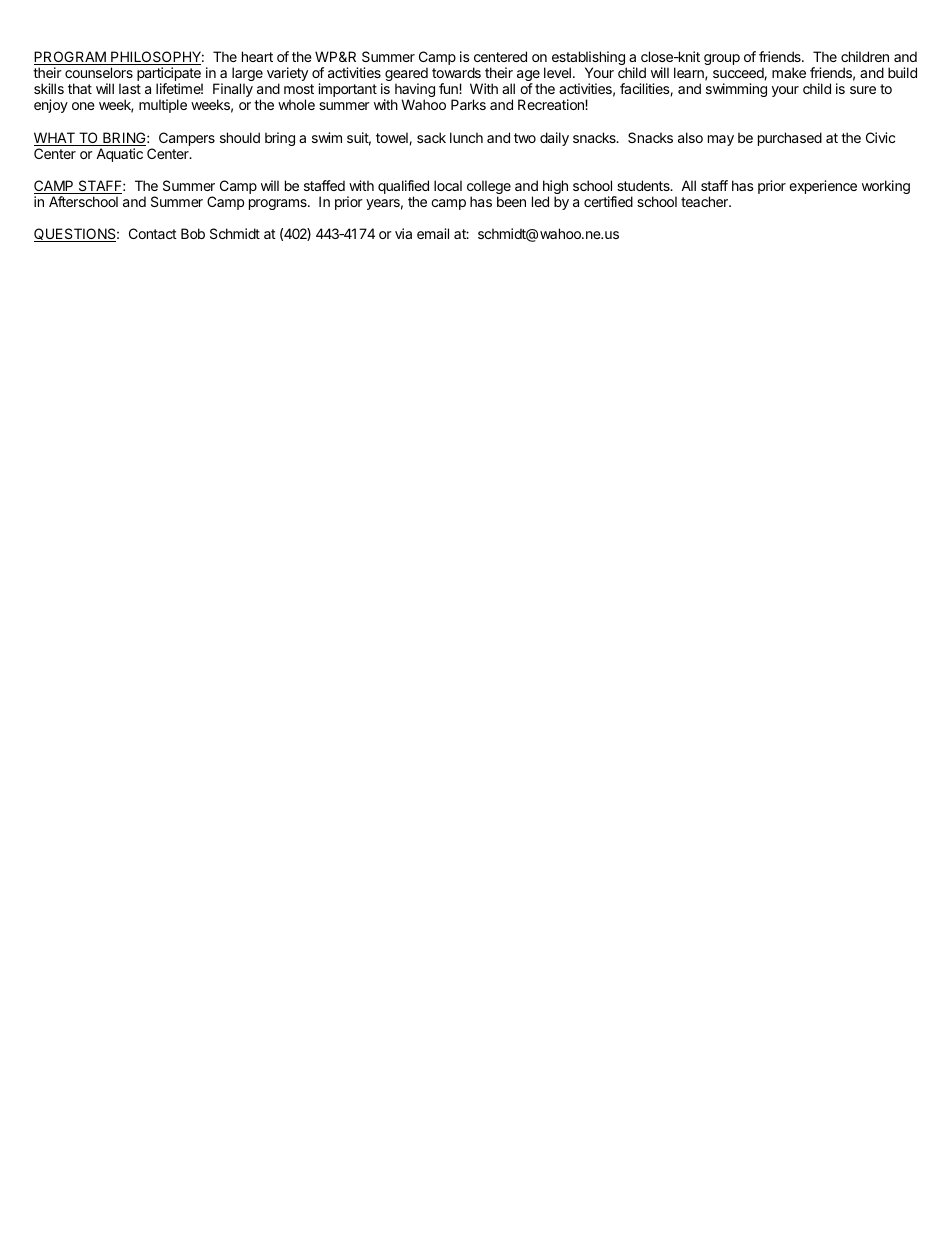 The image size is (952, 1233). Describe the element at coordinates (790, 139) in the image. I see `purchased` at that location.
